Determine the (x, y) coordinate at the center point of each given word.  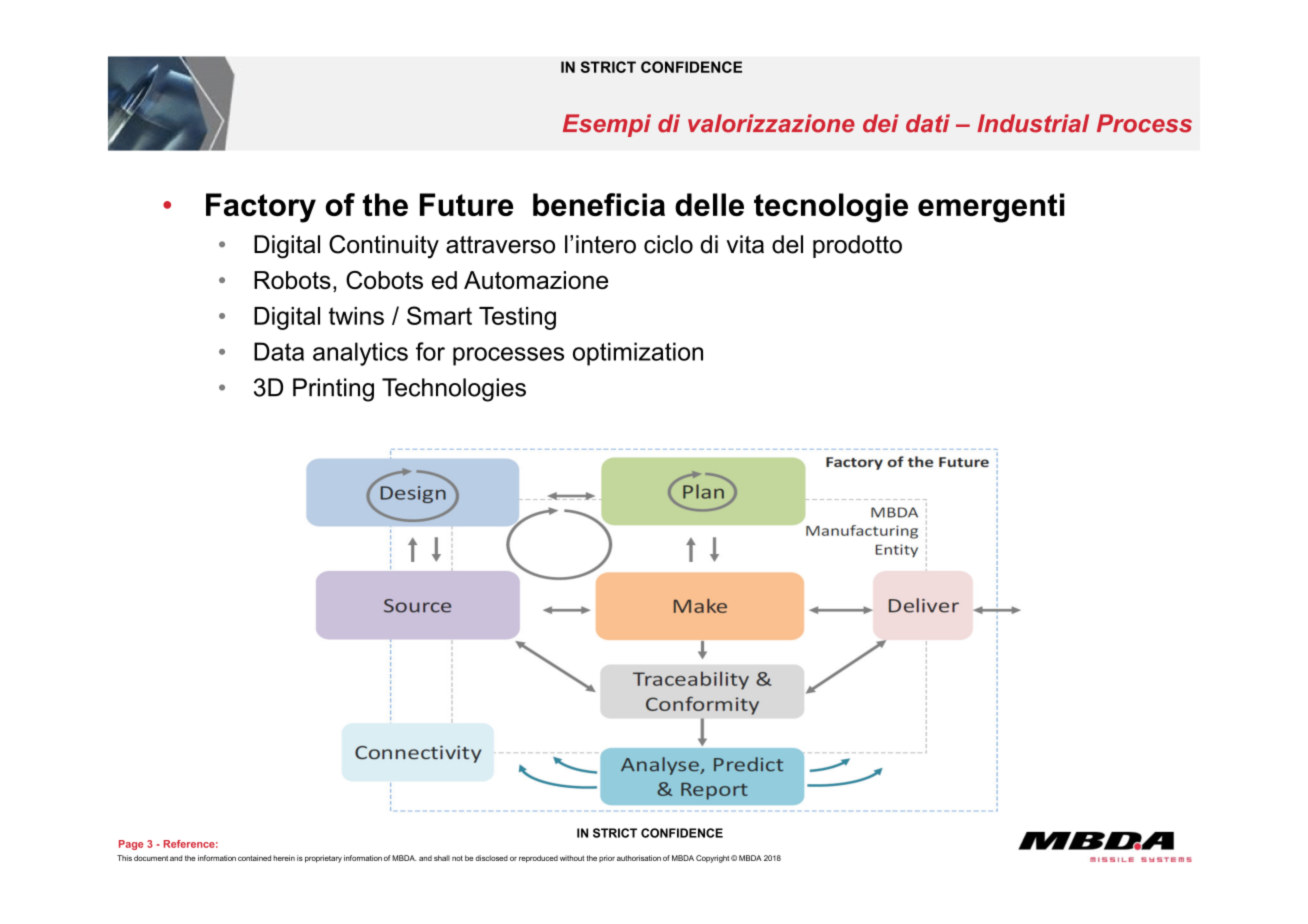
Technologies (454, 390)
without (572, 858)
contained (254, 858)
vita (745, 244)
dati (928, 123)
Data (279, 351)
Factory (261, 208)
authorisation (639, 858)
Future (466, 204)
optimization (638, 354)
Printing (333, 390)
